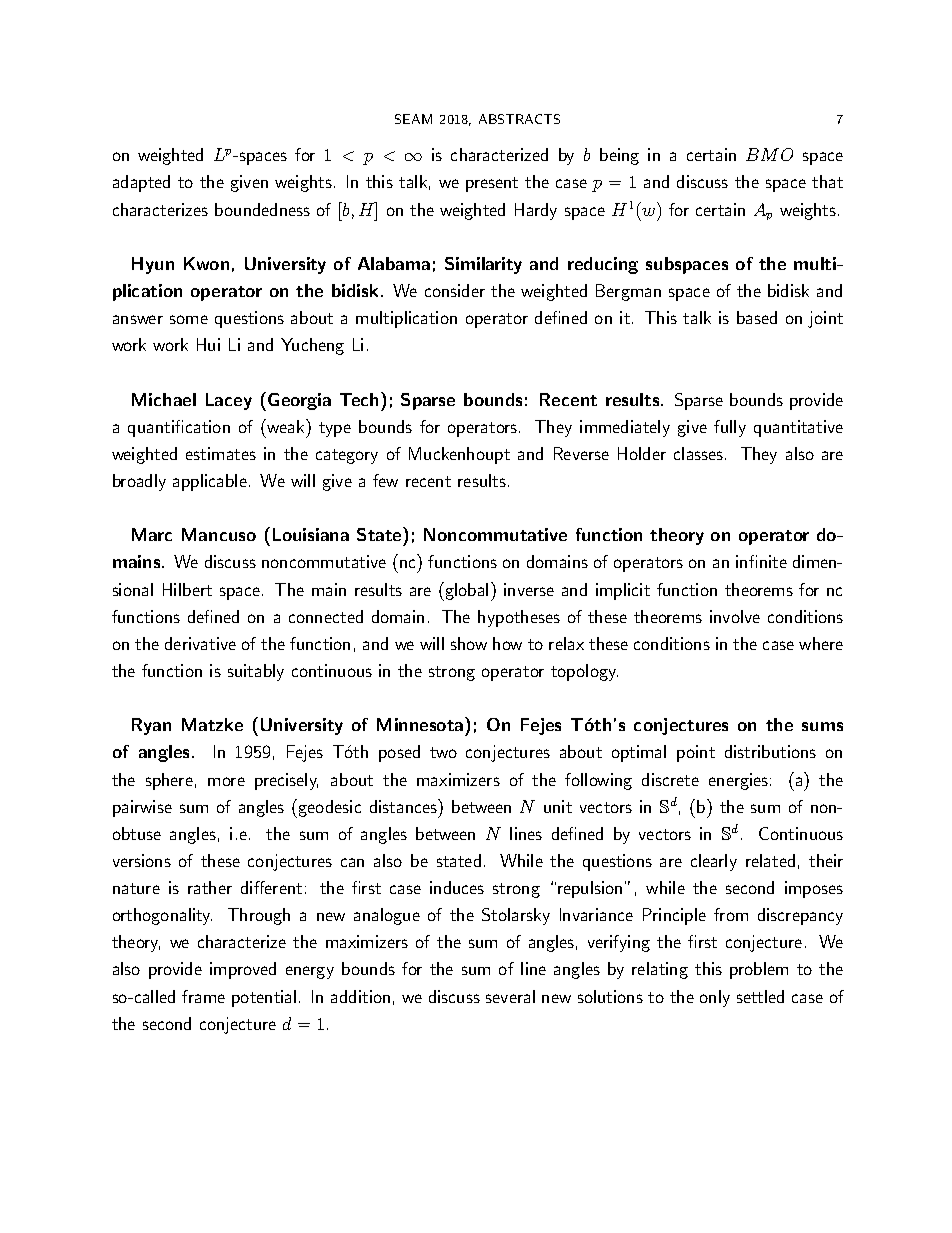 The image size is (952, 1233). I want to click on energies, so click(738, 781).
